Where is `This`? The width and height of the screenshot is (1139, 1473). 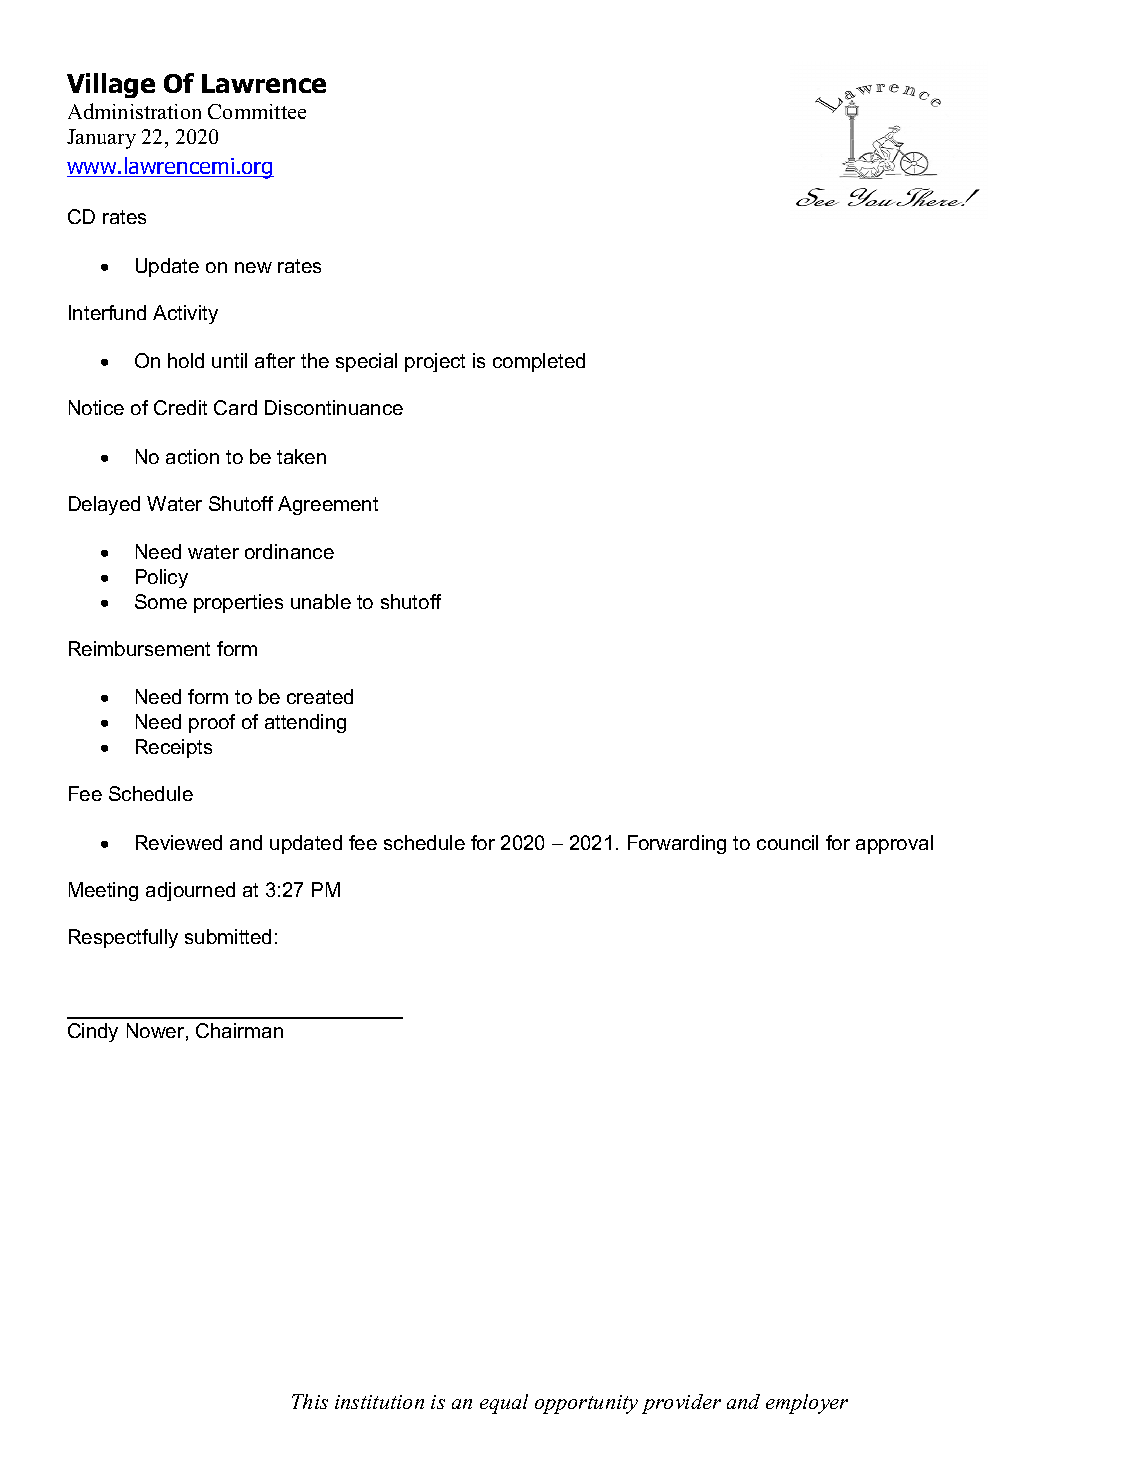
This is located at coordinates (310, 1401).
